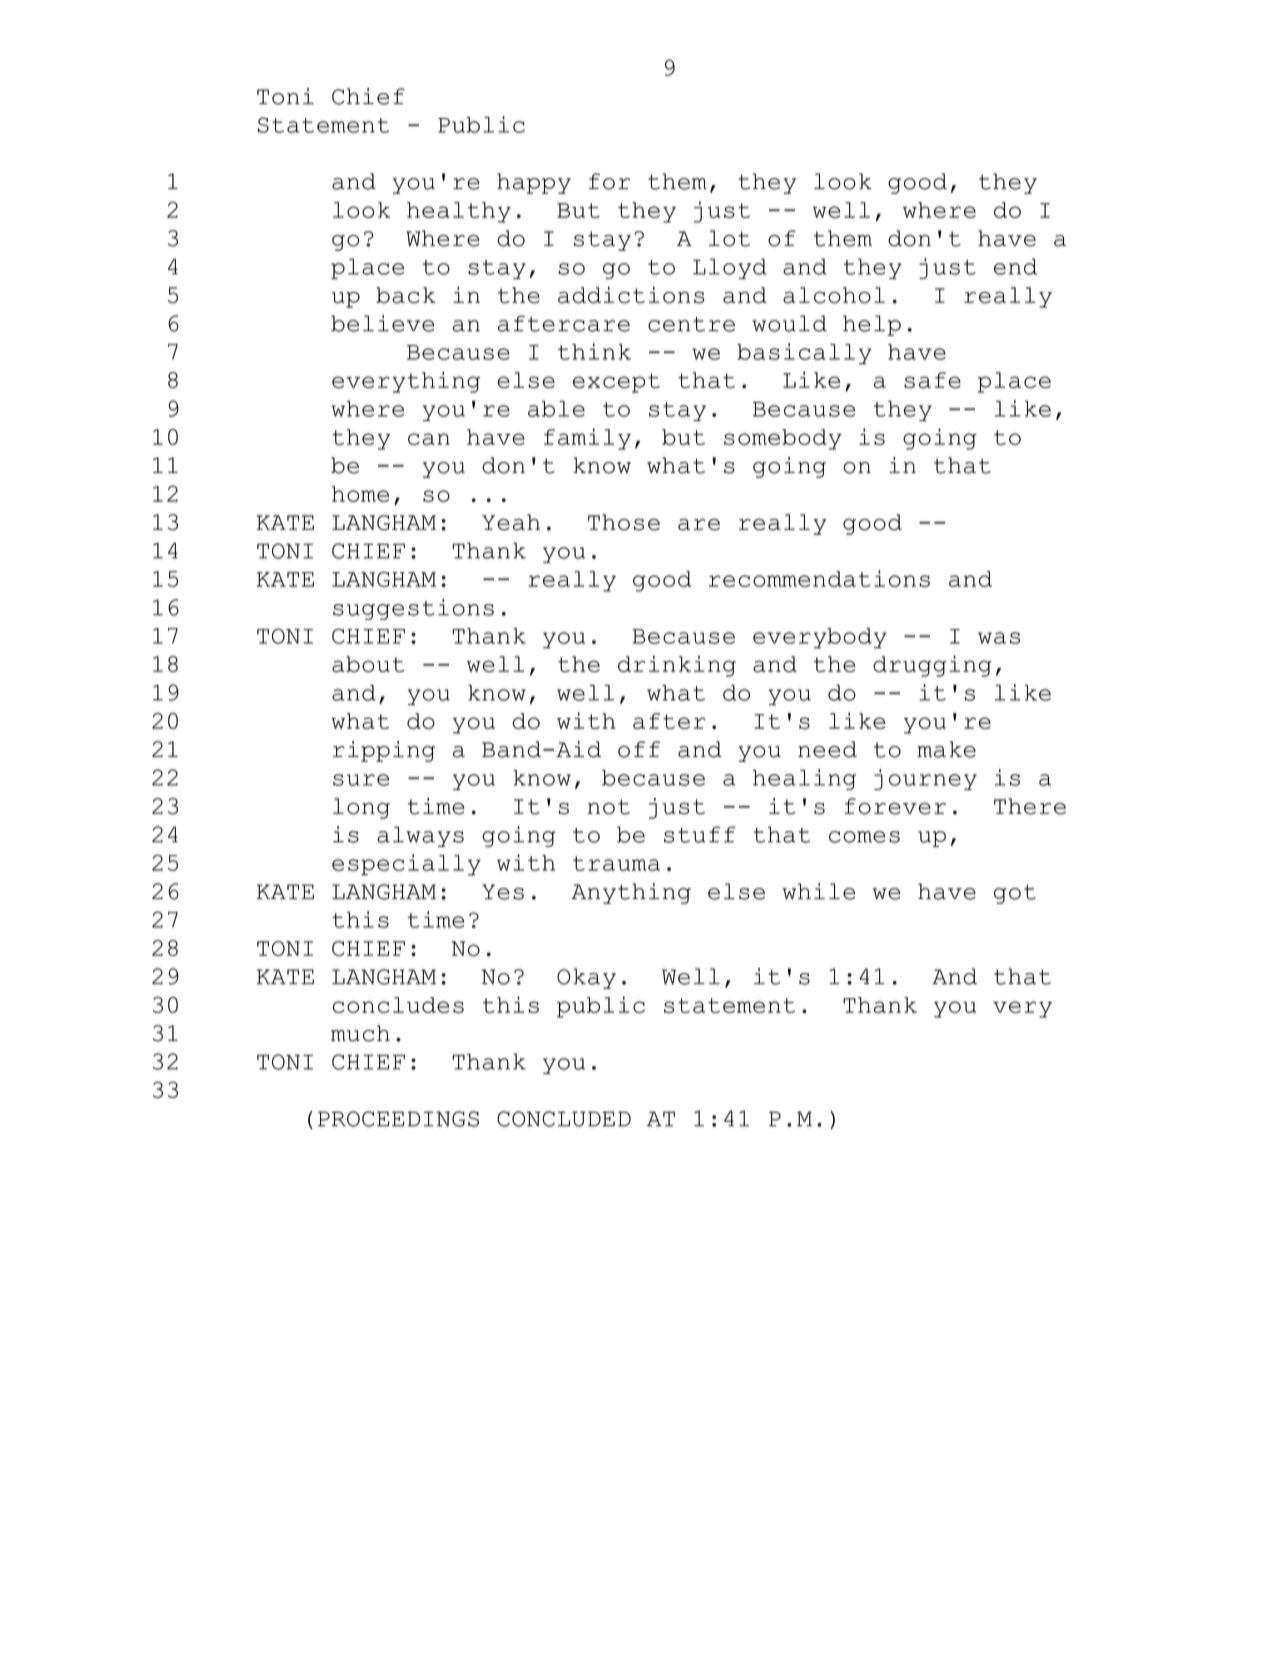 The width and height of the screenshot is (1278, 1654). I want to click on Yeah, so click(511, 522).
